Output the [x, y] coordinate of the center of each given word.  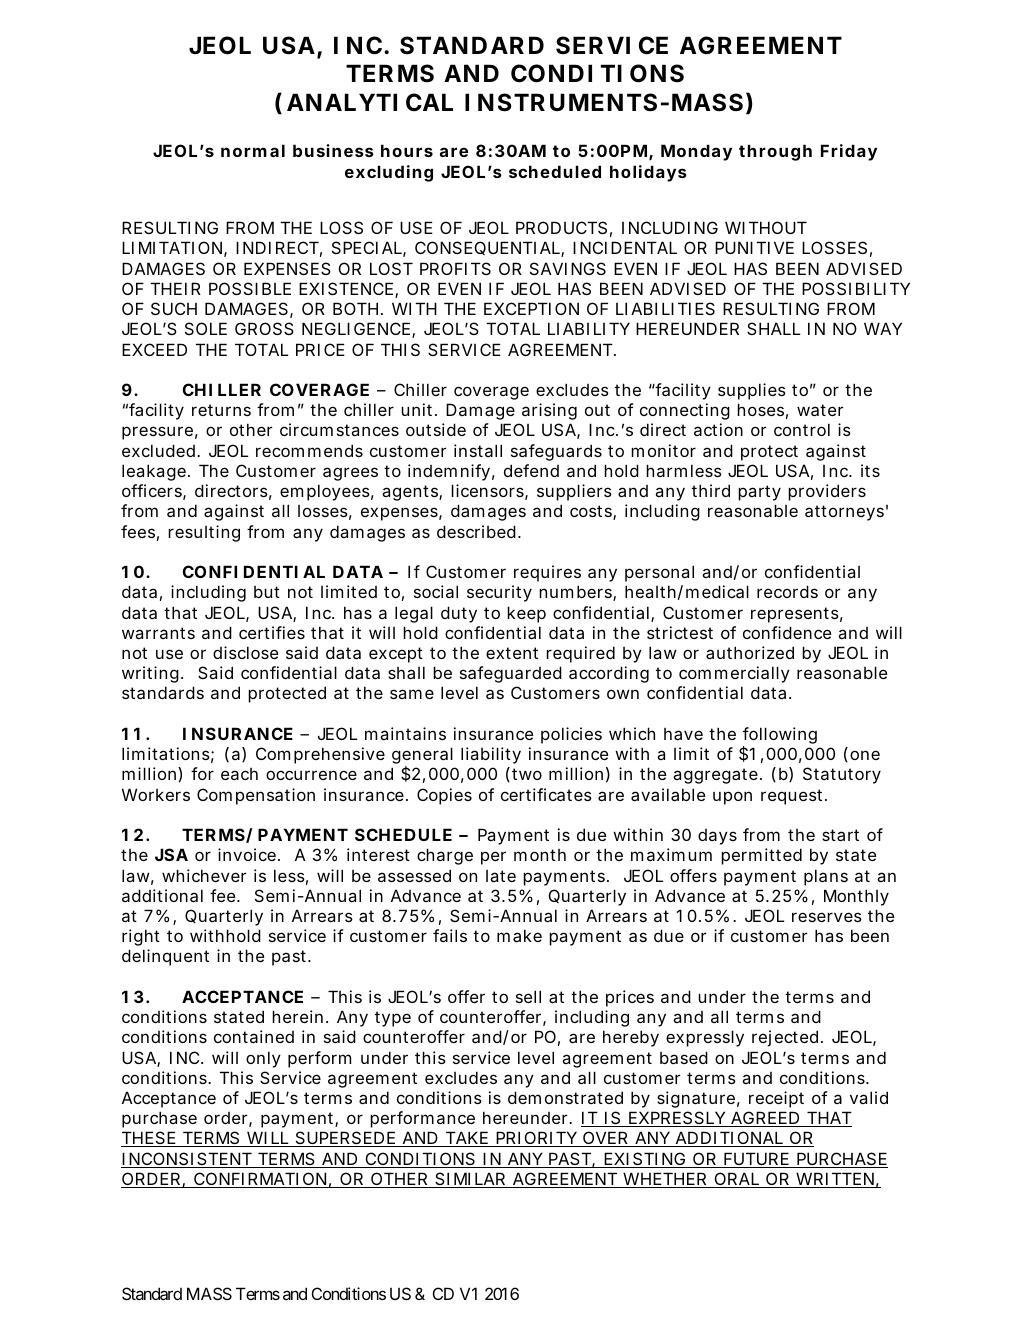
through [775, 152]
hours [407, 150]
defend [531, 470]
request [794, 797]
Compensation [256, 796]
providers [827, 492]
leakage [155, 472]
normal [253, 150]
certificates [546, 794]
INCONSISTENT [187, 1160]
